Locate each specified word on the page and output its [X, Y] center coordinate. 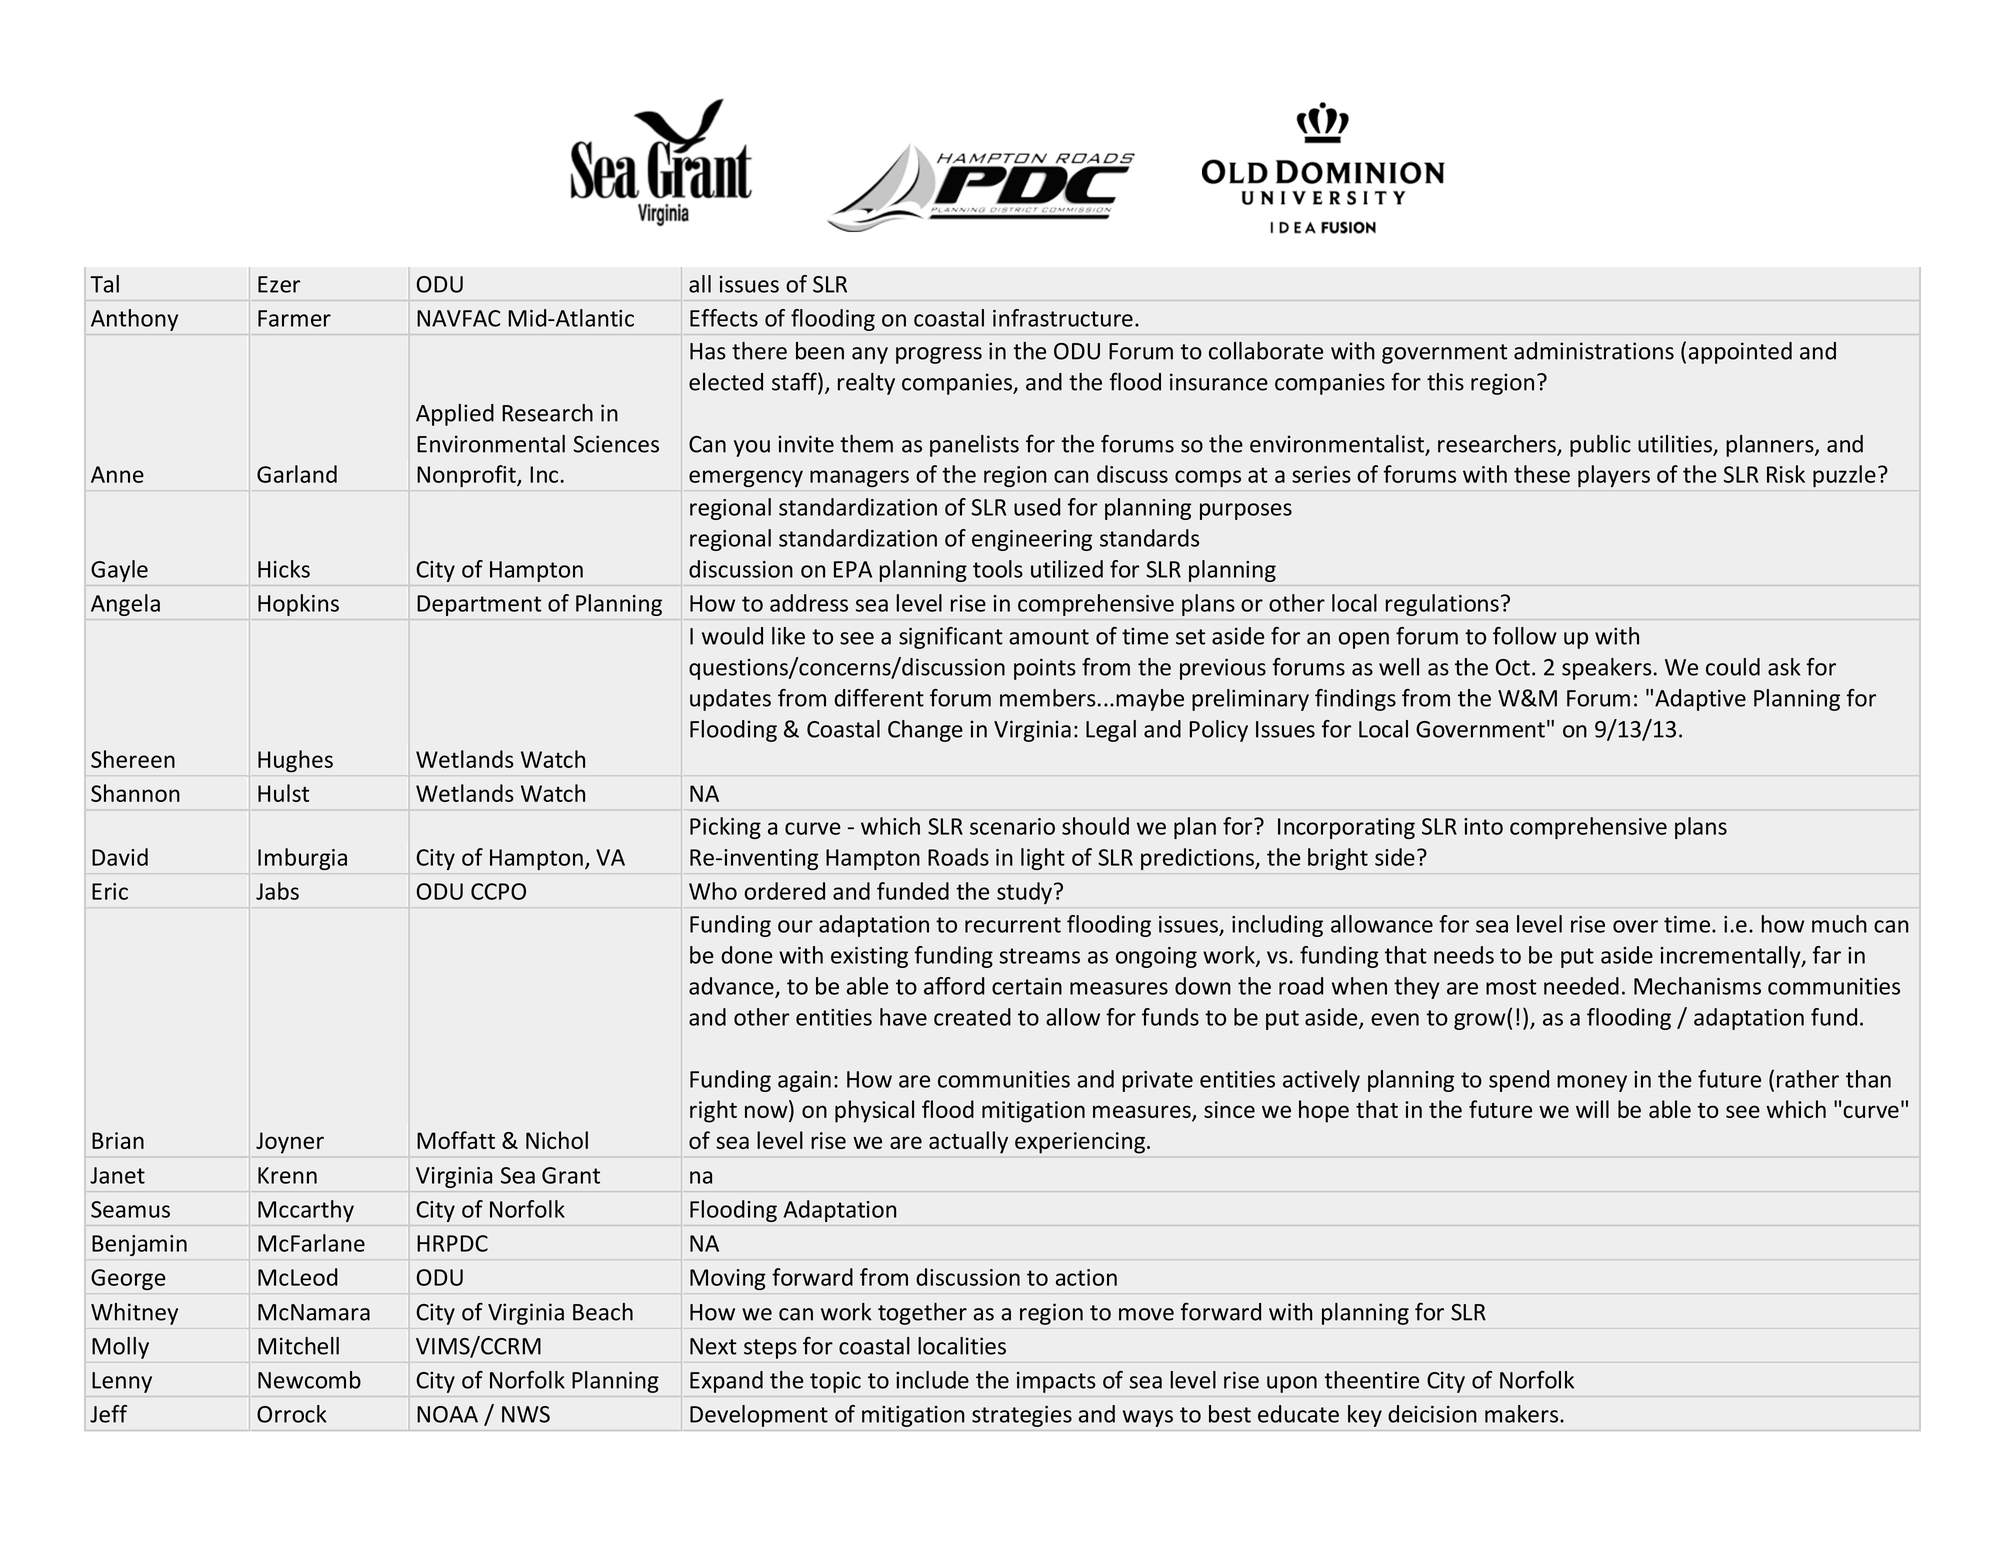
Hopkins [298, 605]
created [972, 1017]
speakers [1606, 669]
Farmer [294, 318]
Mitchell [298, 1346]
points [1045, 669]
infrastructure [1063, 318]
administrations [1594, 351]
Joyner [290, 1143]
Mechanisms [1697, 986]
